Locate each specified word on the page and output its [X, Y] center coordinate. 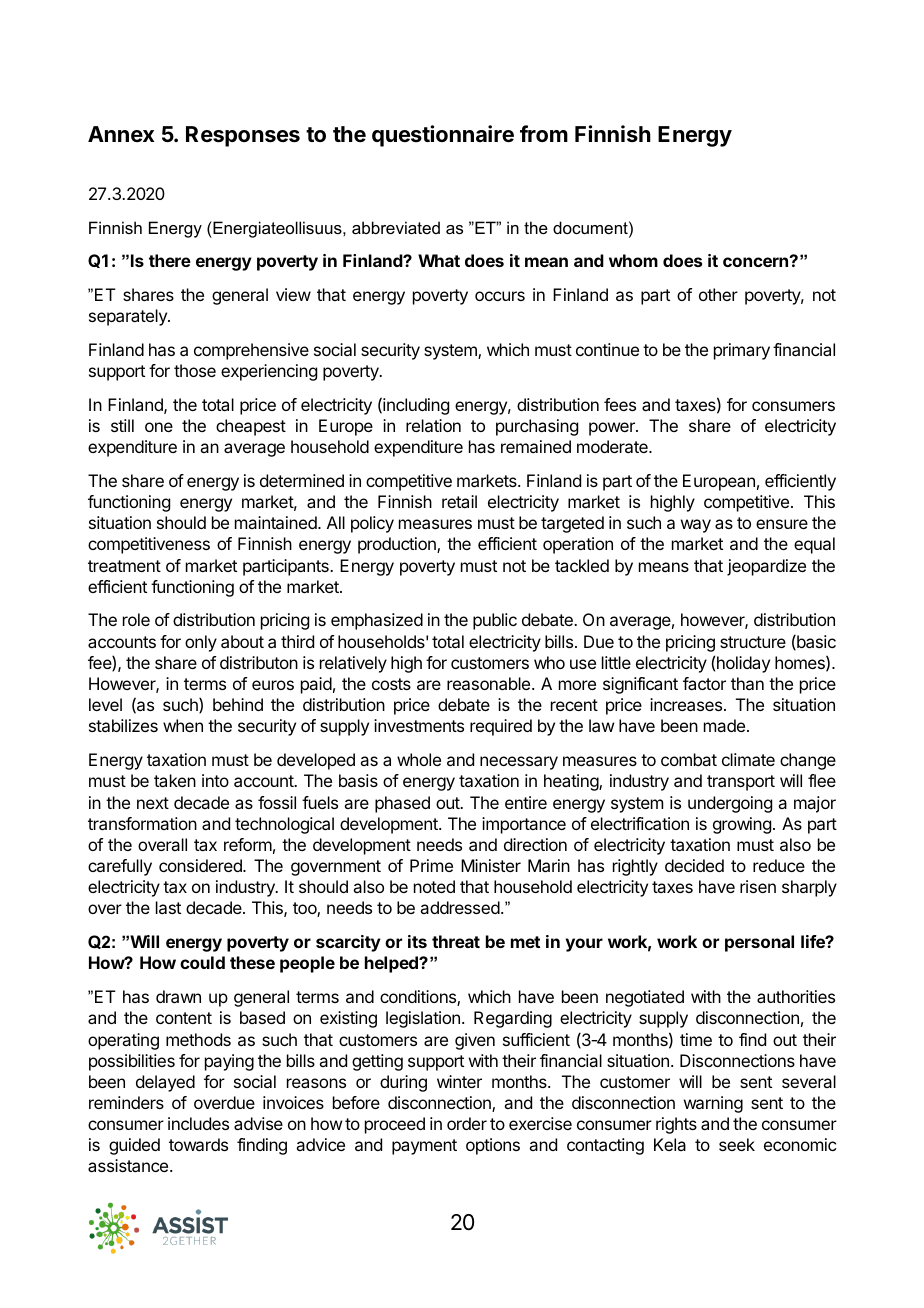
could [202, 962]
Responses [243, 136]
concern [757, 261]
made [724, 725]
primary [742, 351]
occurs [500, 296]
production [398, 545]
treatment [124, 566]
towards [198, 1144]
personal [759, 943]
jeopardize [766, 567]
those [195, 370]
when [183, 725]
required [501, 727]
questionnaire [443, 136]
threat [456, 941]
